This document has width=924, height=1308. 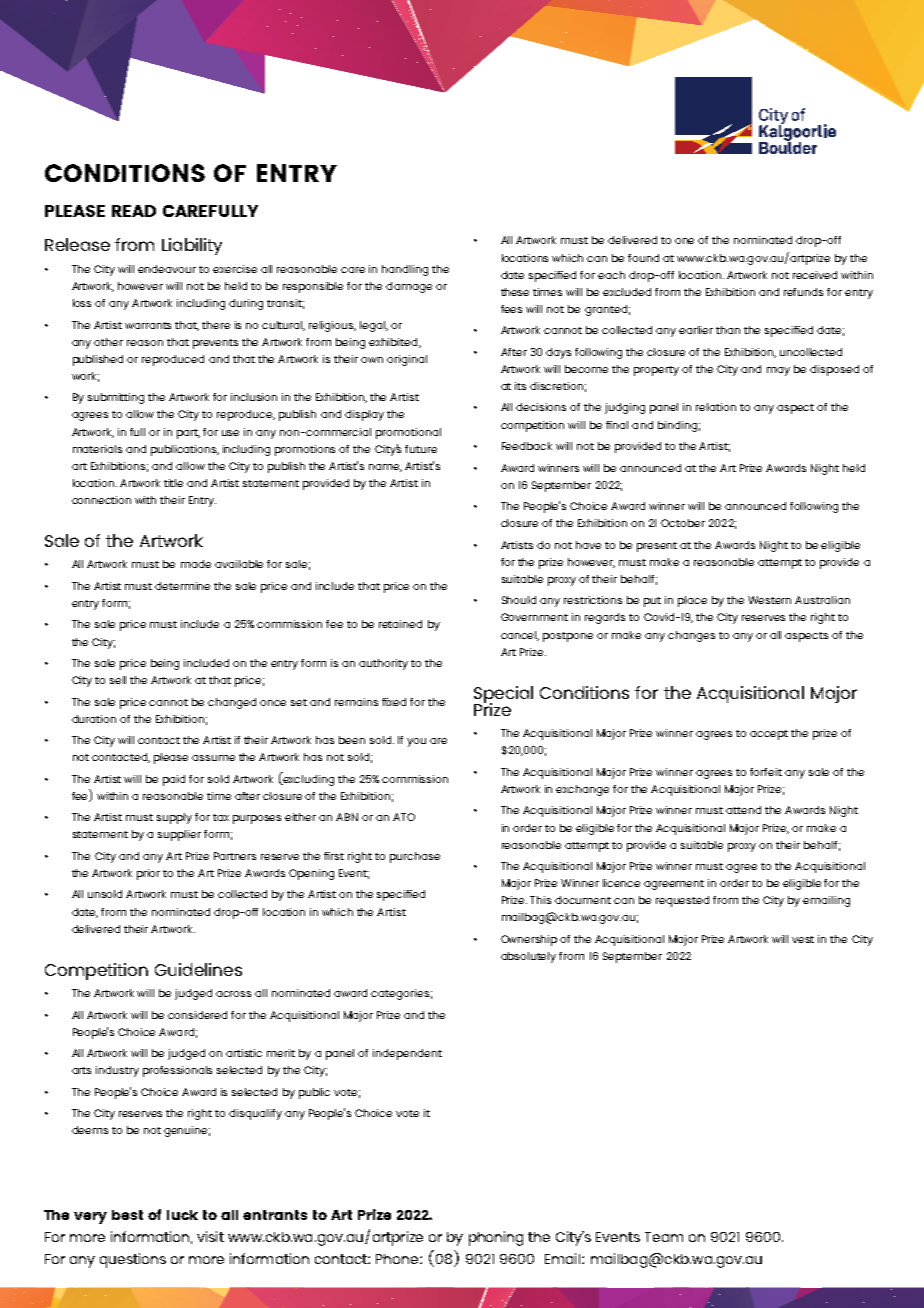 What do you see at coordinates (192, 246) in the document?
I see `Liability` at bounding box center [192, 246].
